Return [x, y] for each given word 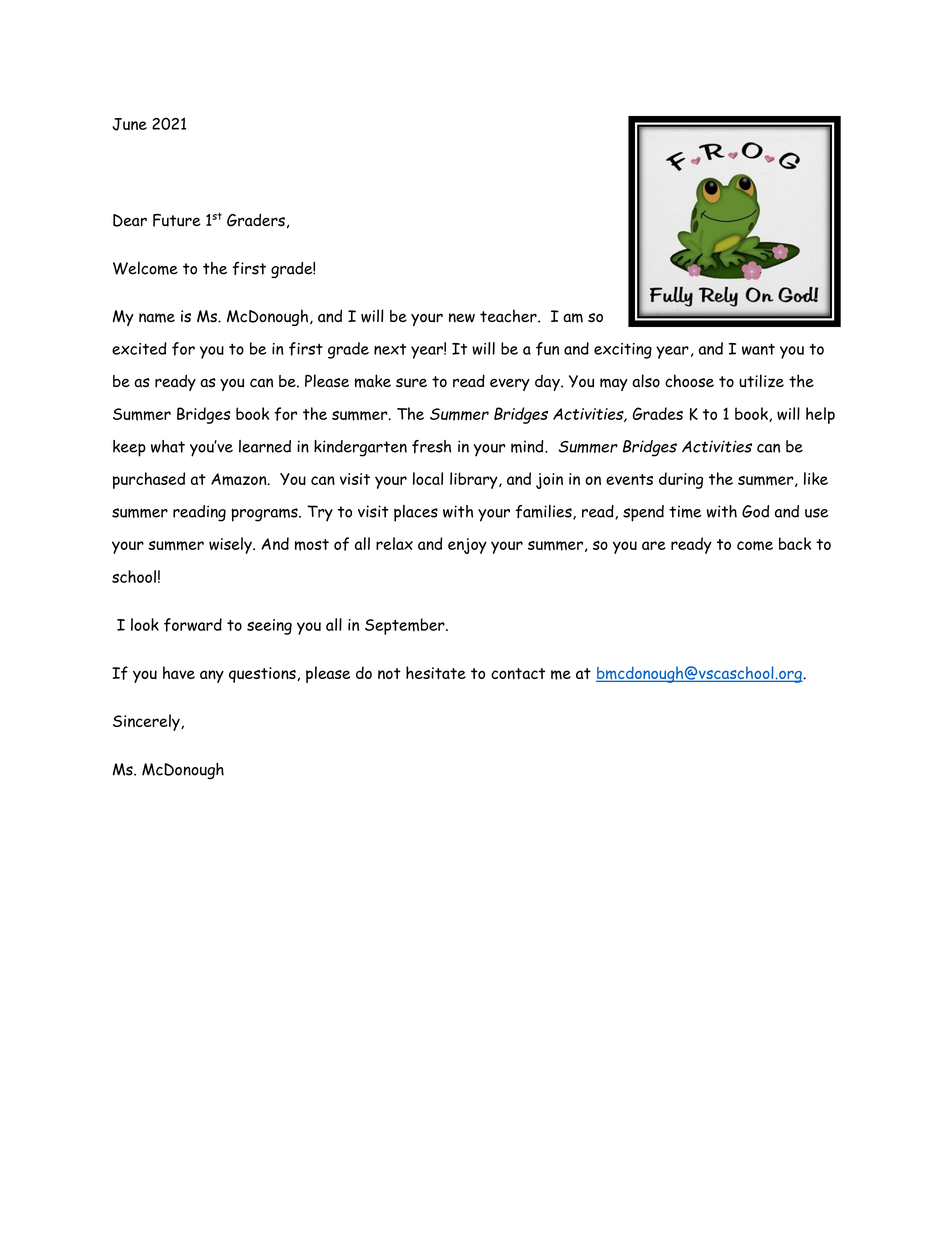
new [462, 318]
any [212, 676]
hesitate [436, 672]
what [168, 446]
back [795, 543]
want [758, 349]
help [820, 415]
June [129, 124]
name [157, 318]
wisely [231, 545]
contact [518, 673]
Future [177, 220]
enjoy [467, 546]
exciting [623, 351]
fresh [431, 446]
